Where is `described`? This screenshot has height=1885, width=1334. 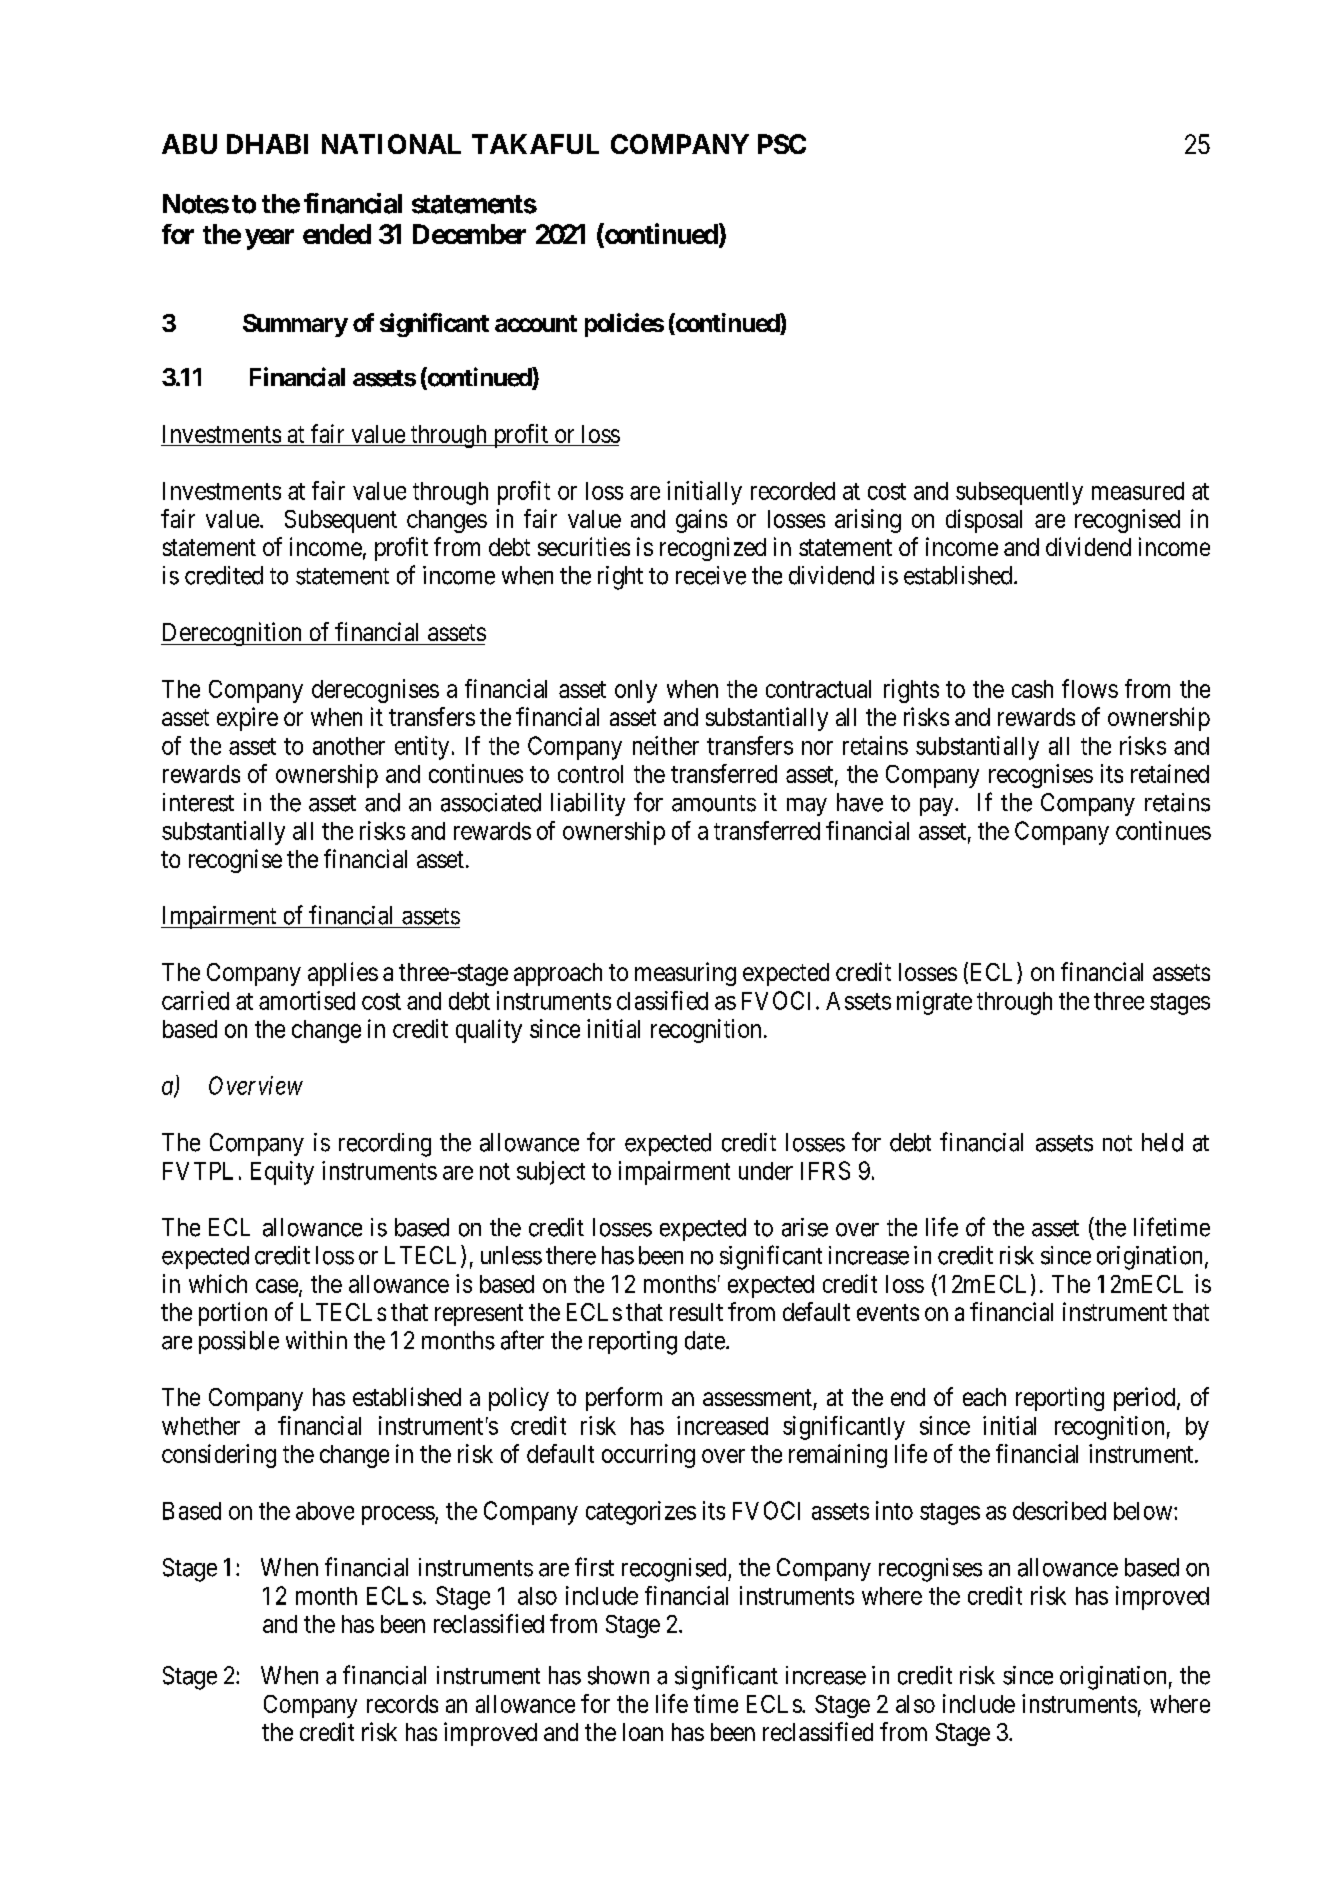
described is located at coordinates (1059, 1510).
